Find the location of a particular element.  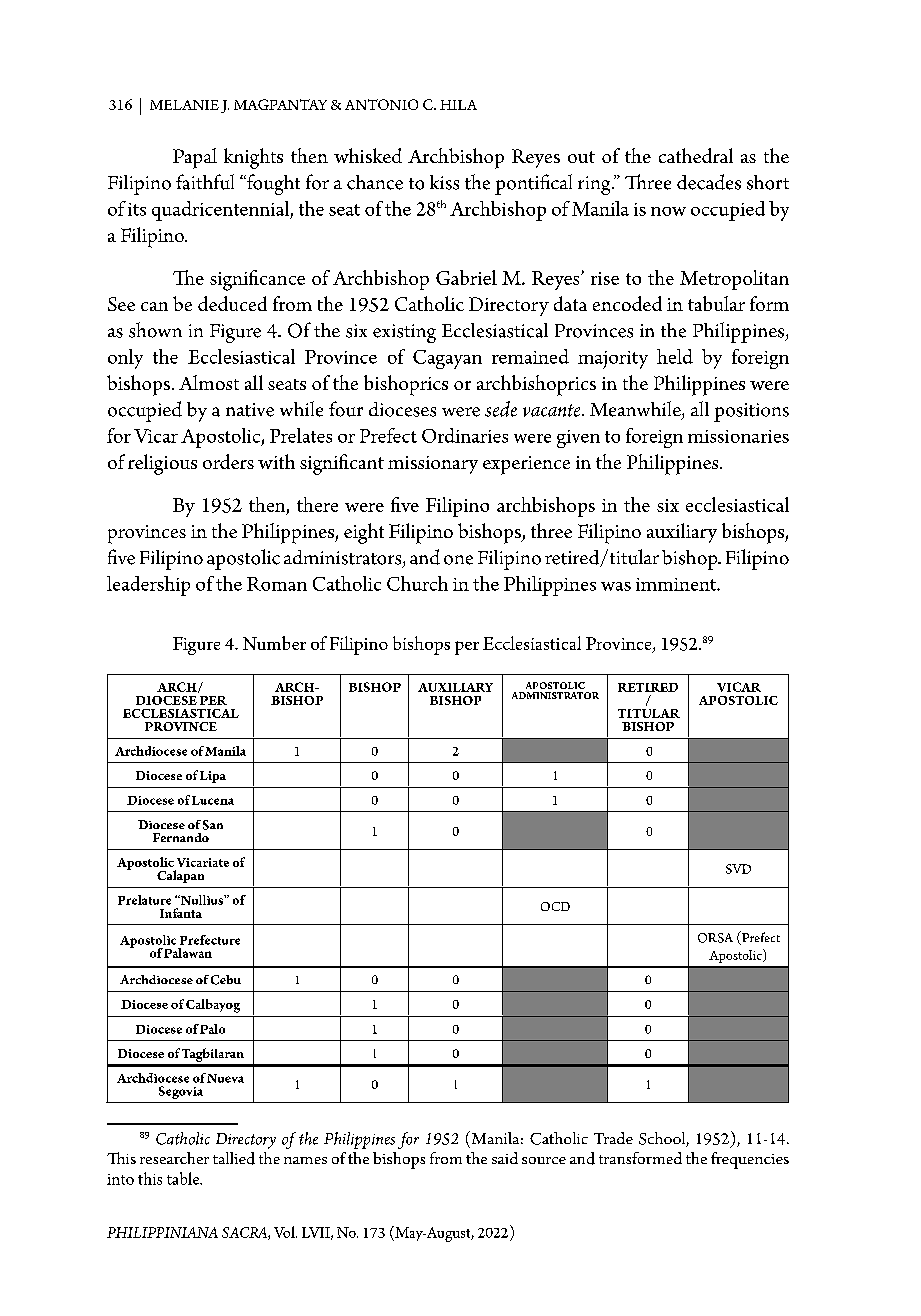

Cagayan is located at coordinates (447, 359).
